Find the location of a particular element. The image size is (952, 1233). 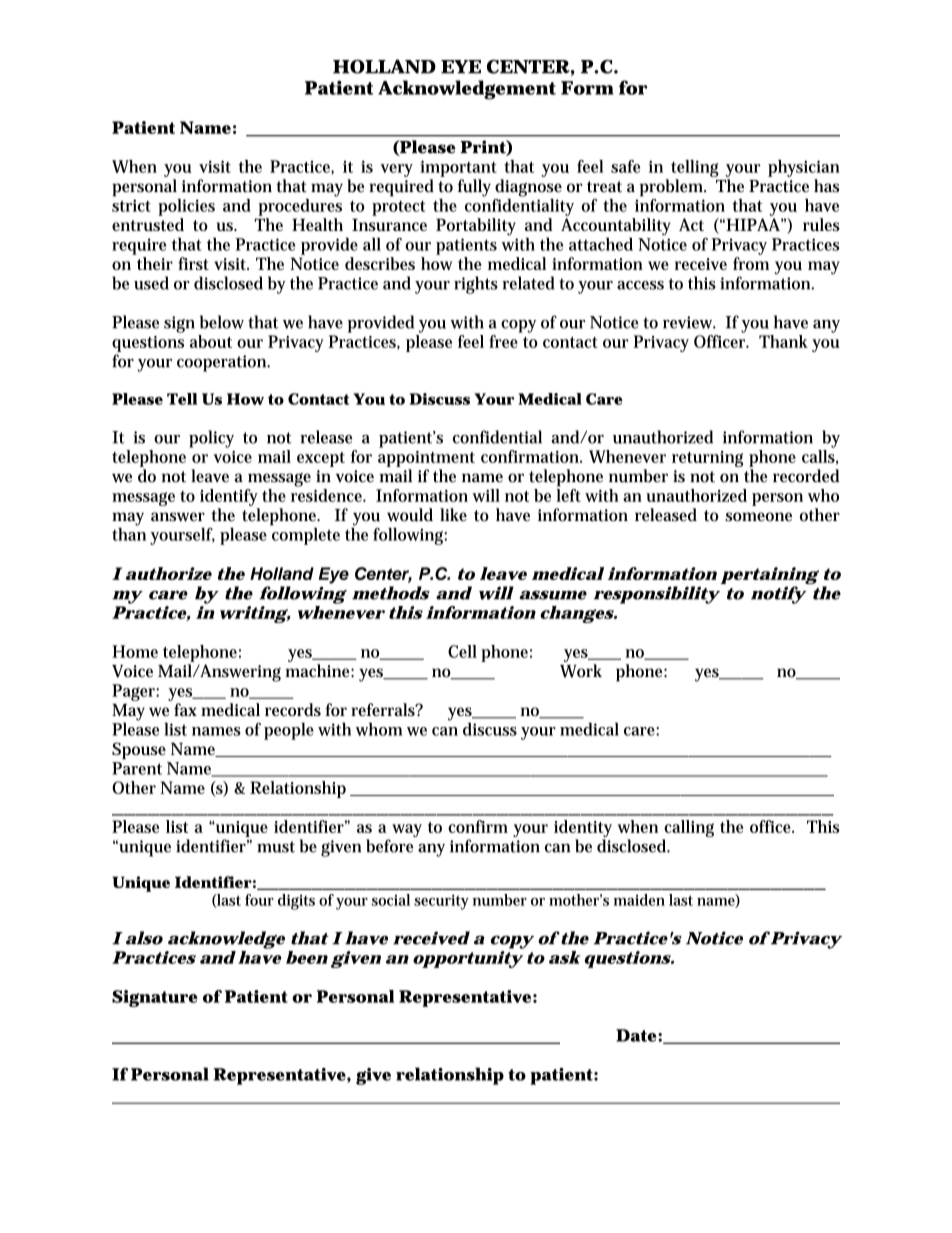

policies is located at coordinates (186, 207).
